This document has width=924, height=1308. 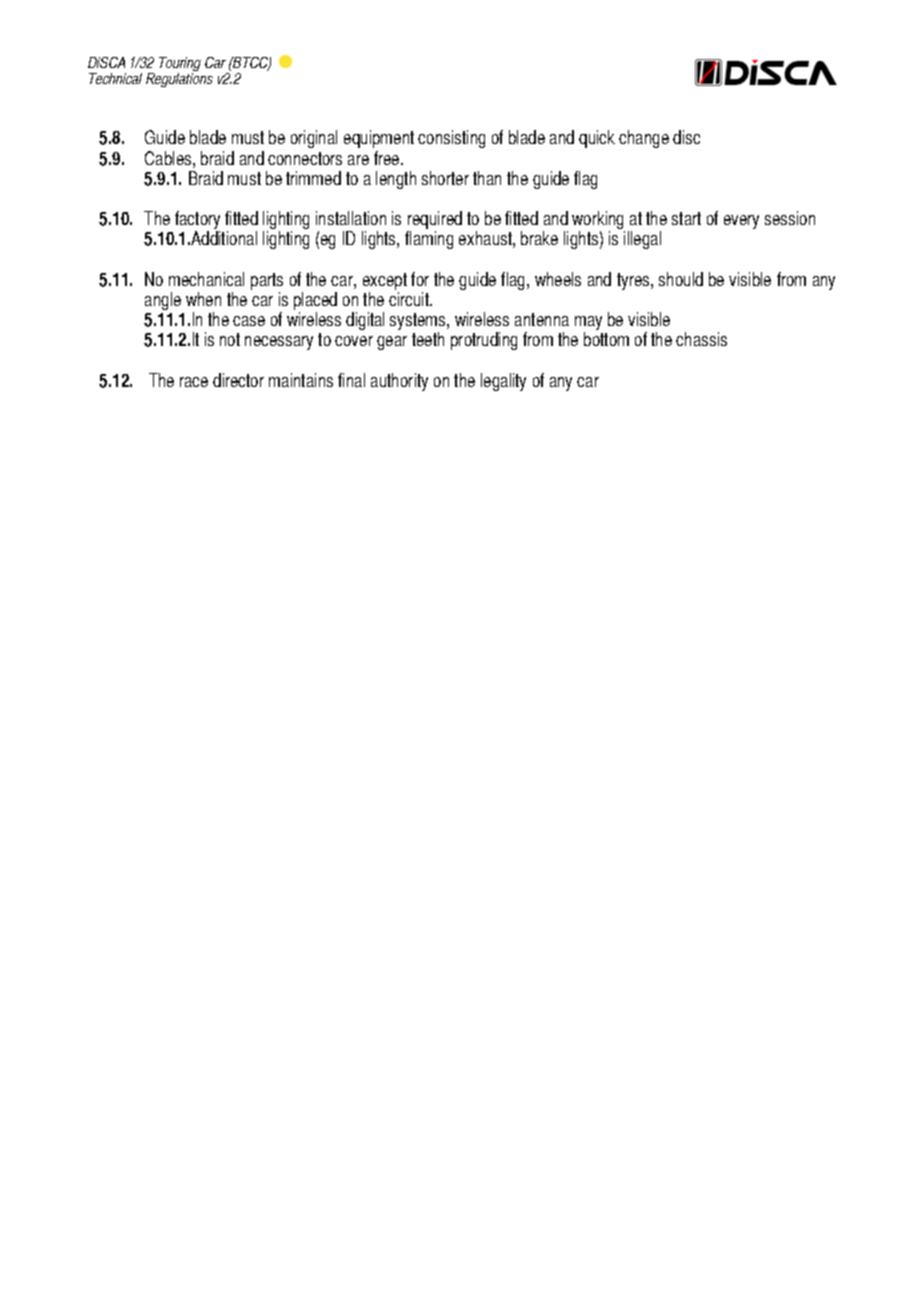 I want to click on shorter, so click(x=445, y=178).
